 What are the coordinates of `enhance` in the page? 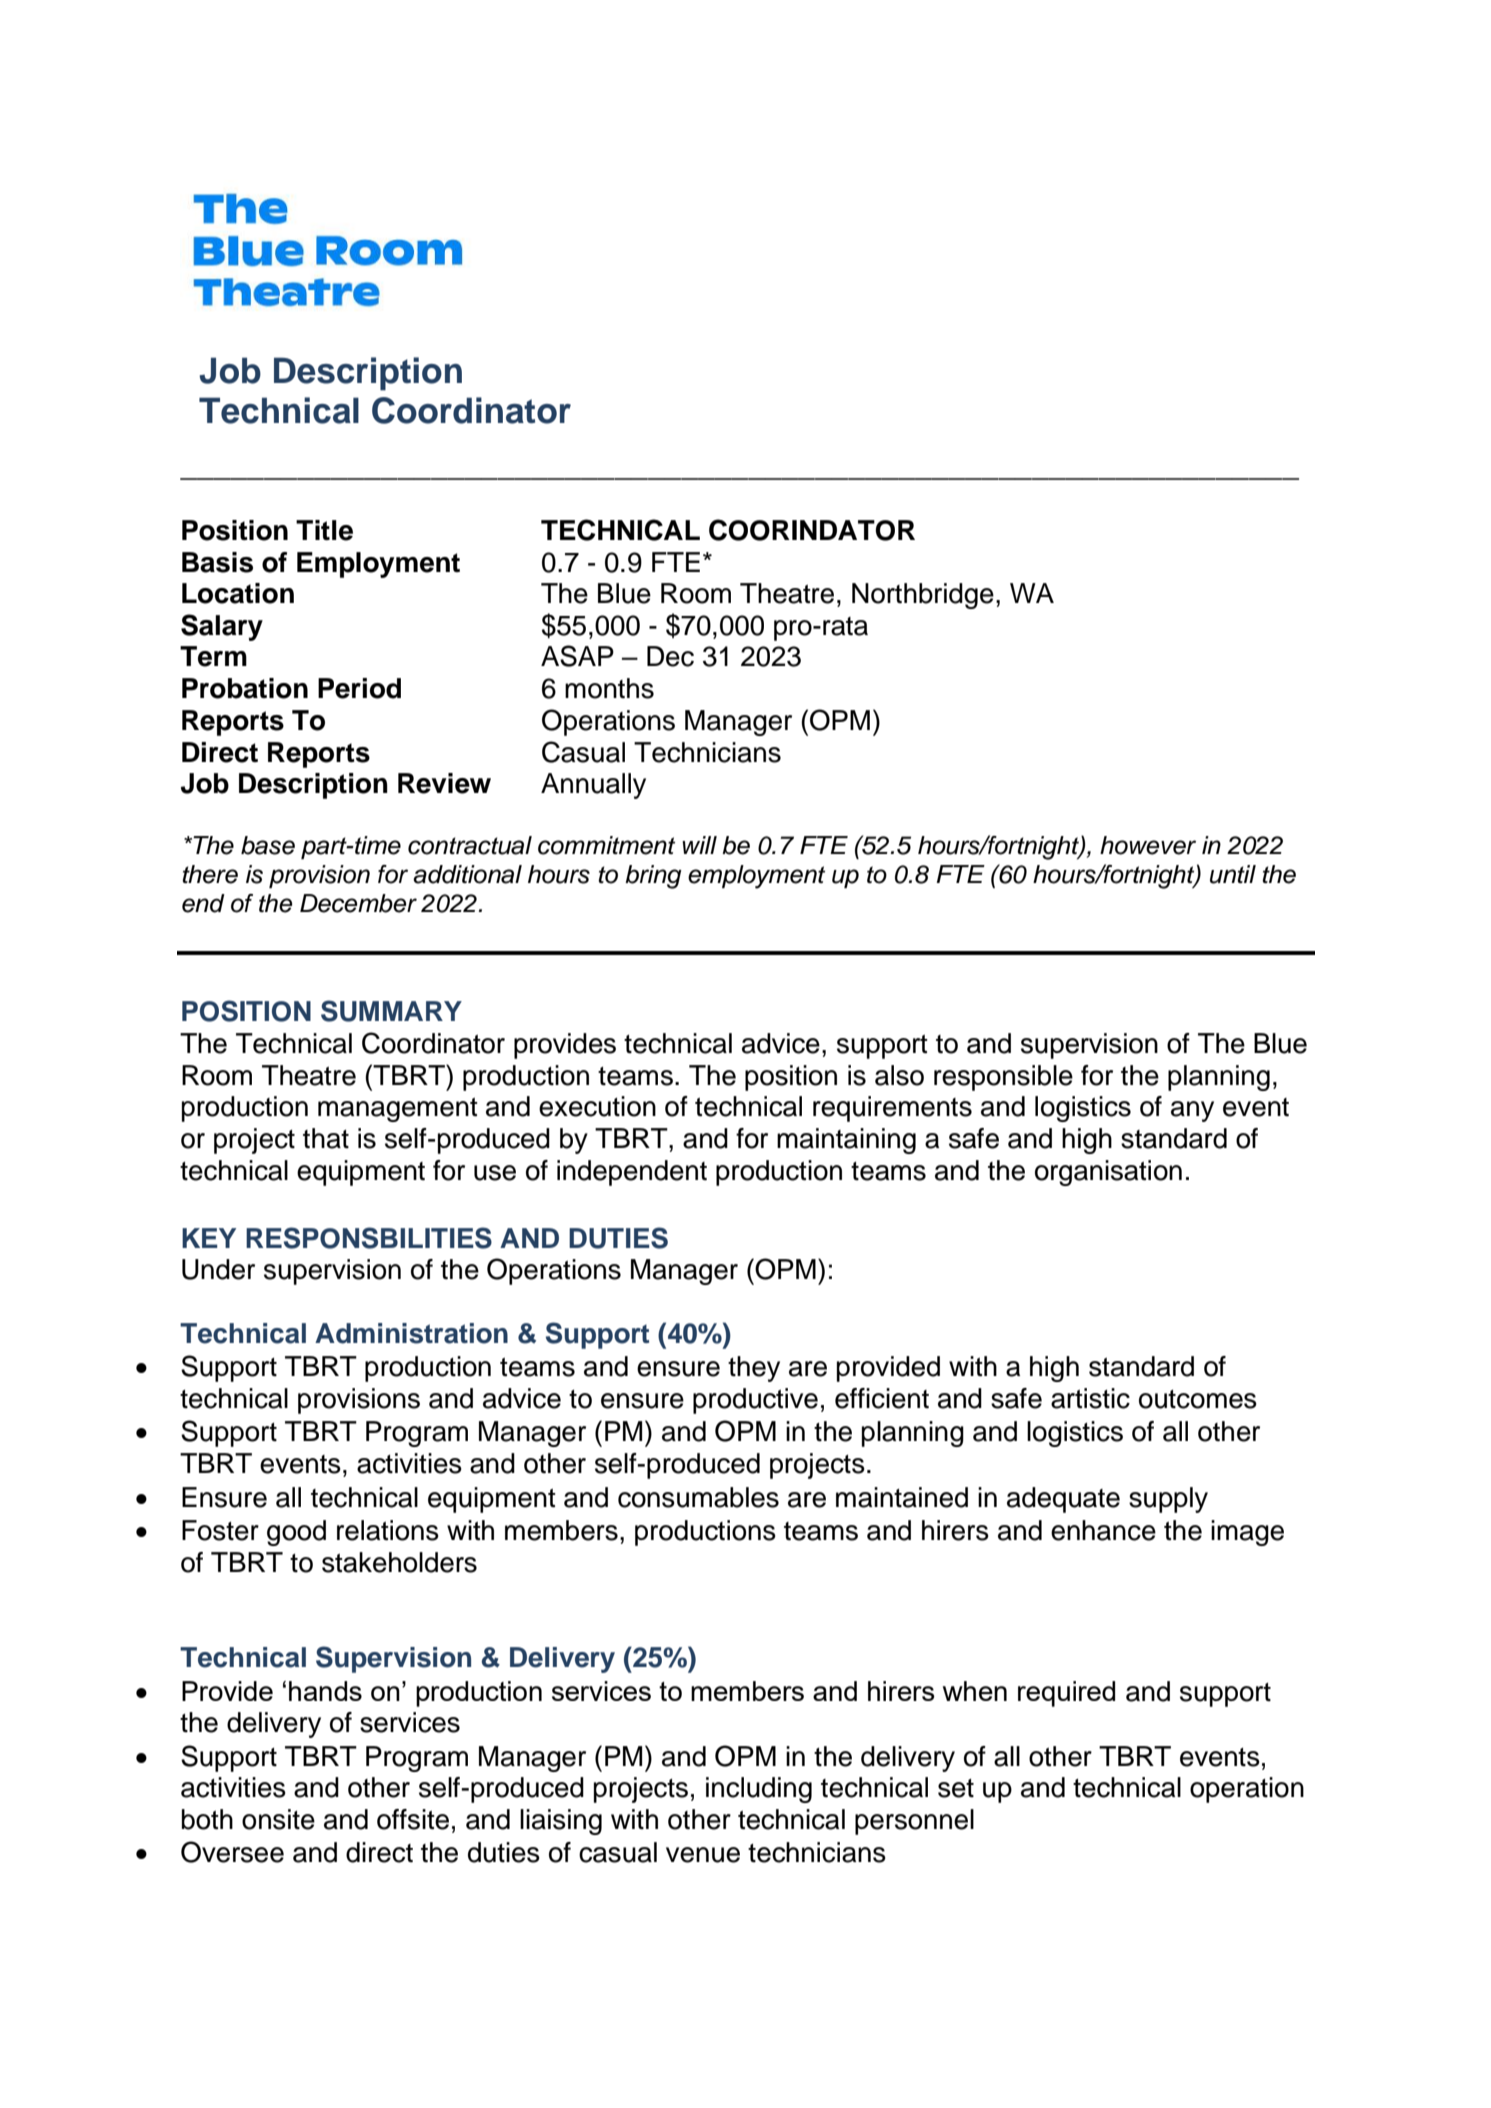 It's located at (1103, 1530).
